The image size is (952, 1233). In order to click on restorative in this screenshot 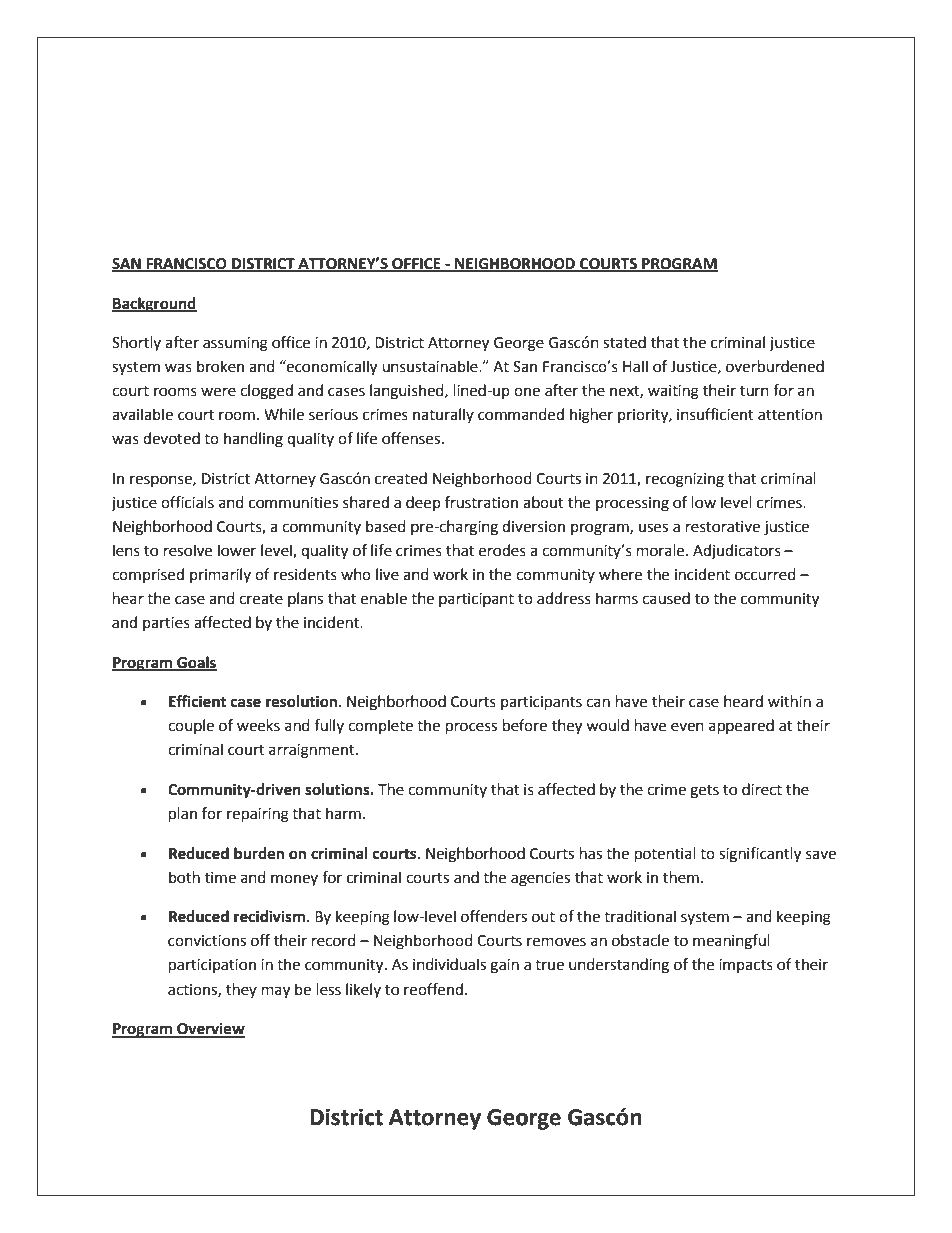, I will do `click(723, 527)`.
